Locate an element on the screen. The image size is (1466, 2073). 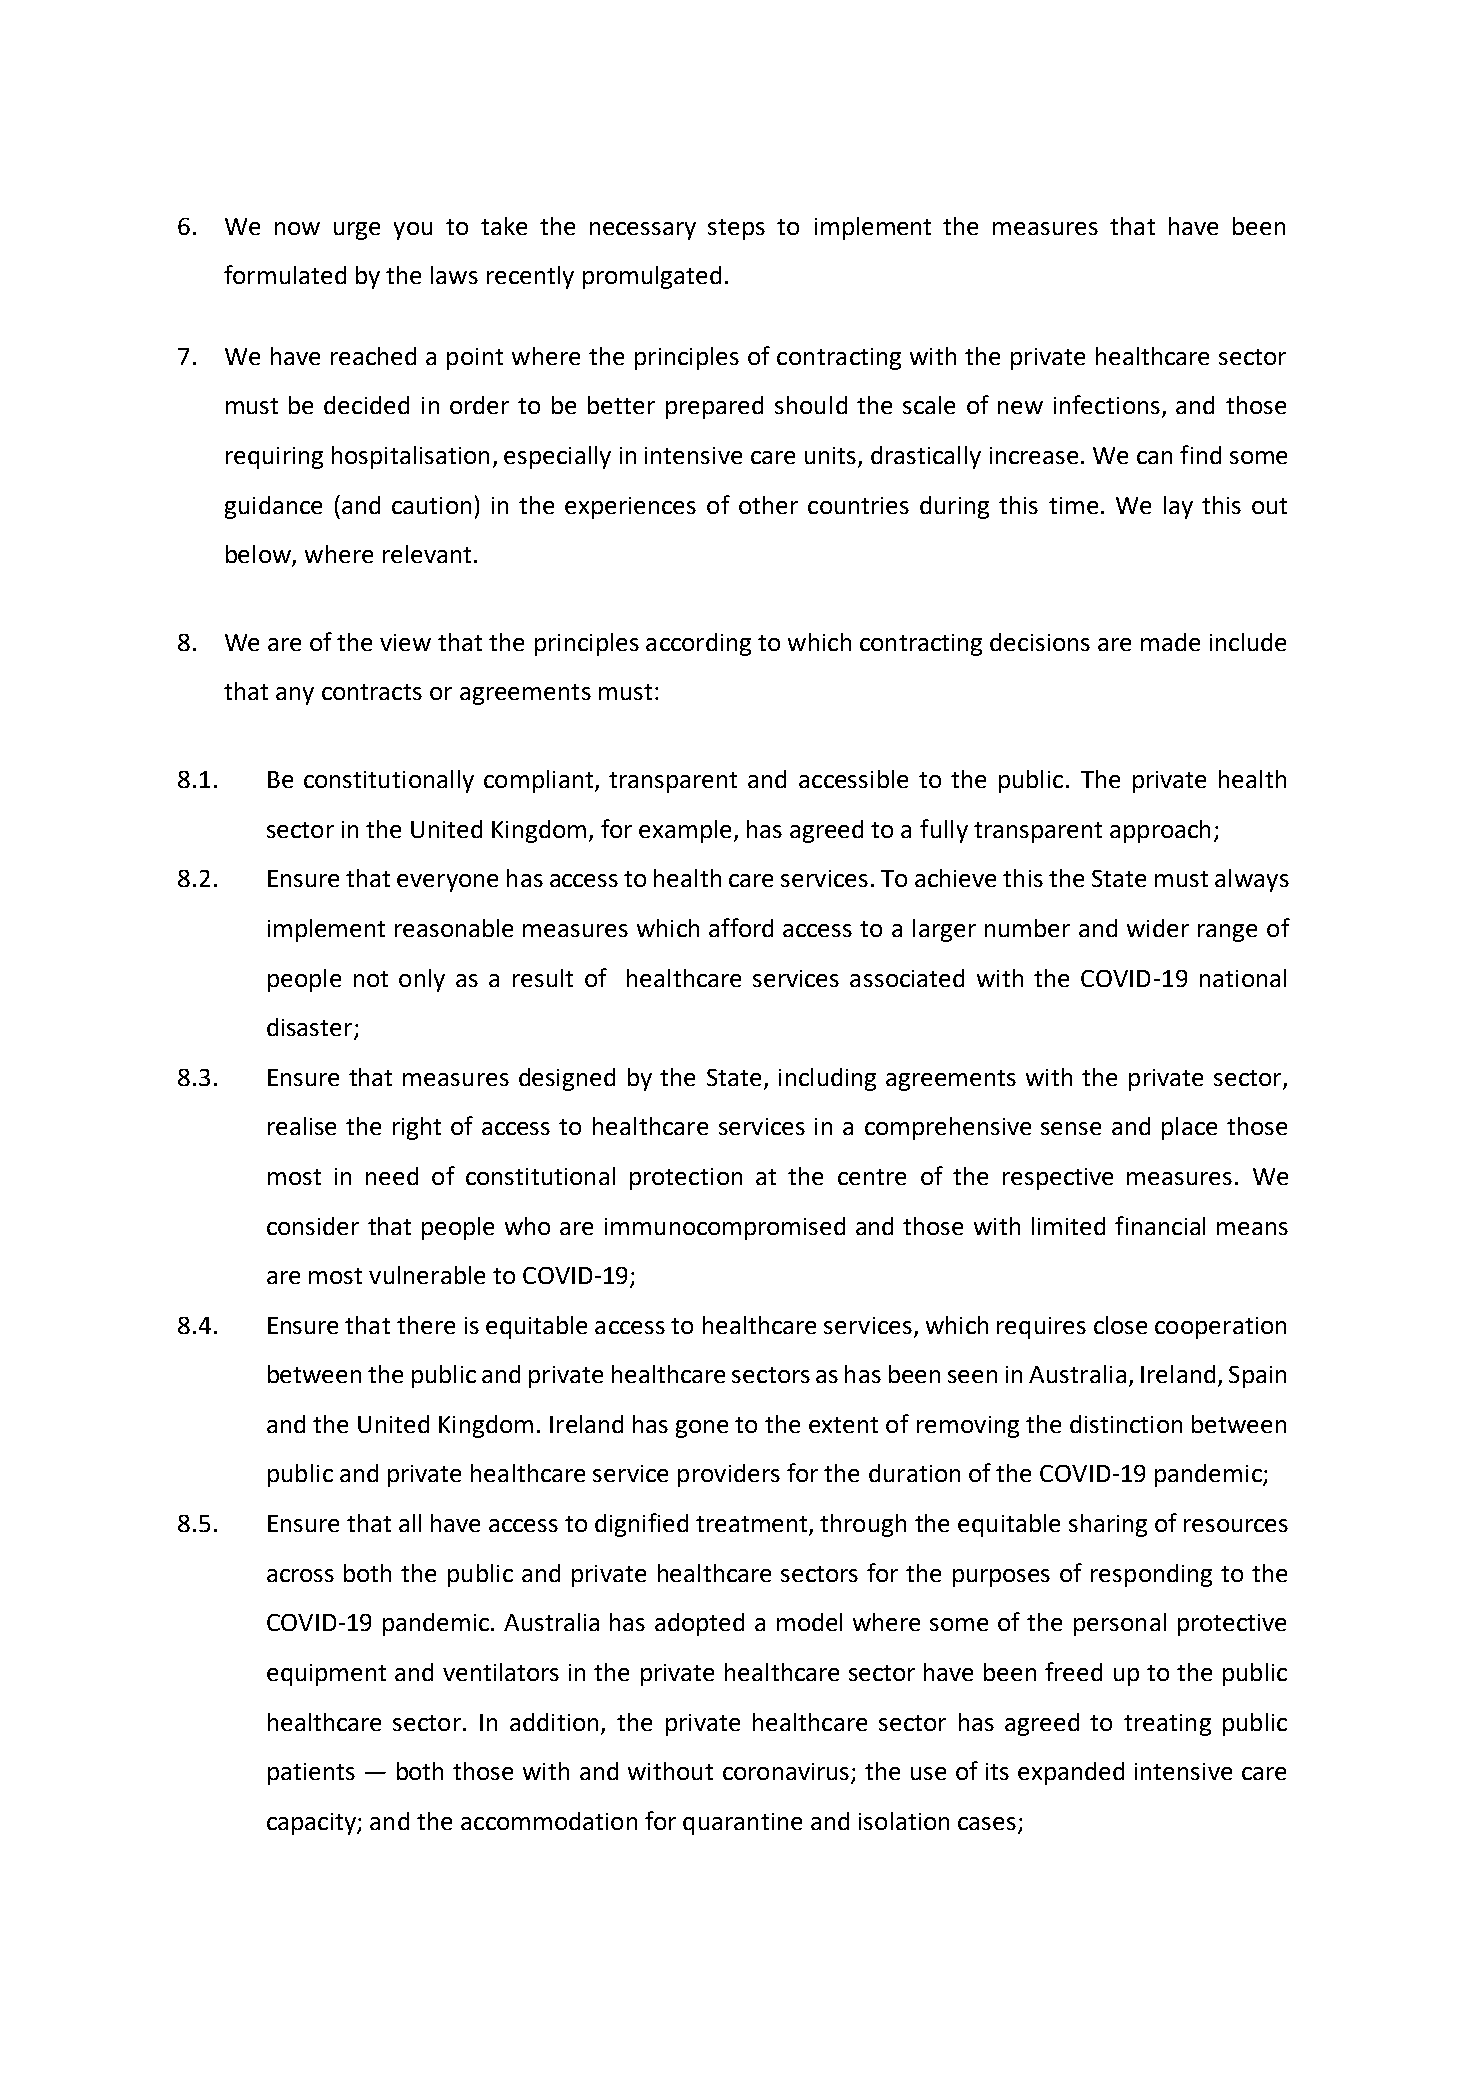
you is located at coordinates (413, 231).
